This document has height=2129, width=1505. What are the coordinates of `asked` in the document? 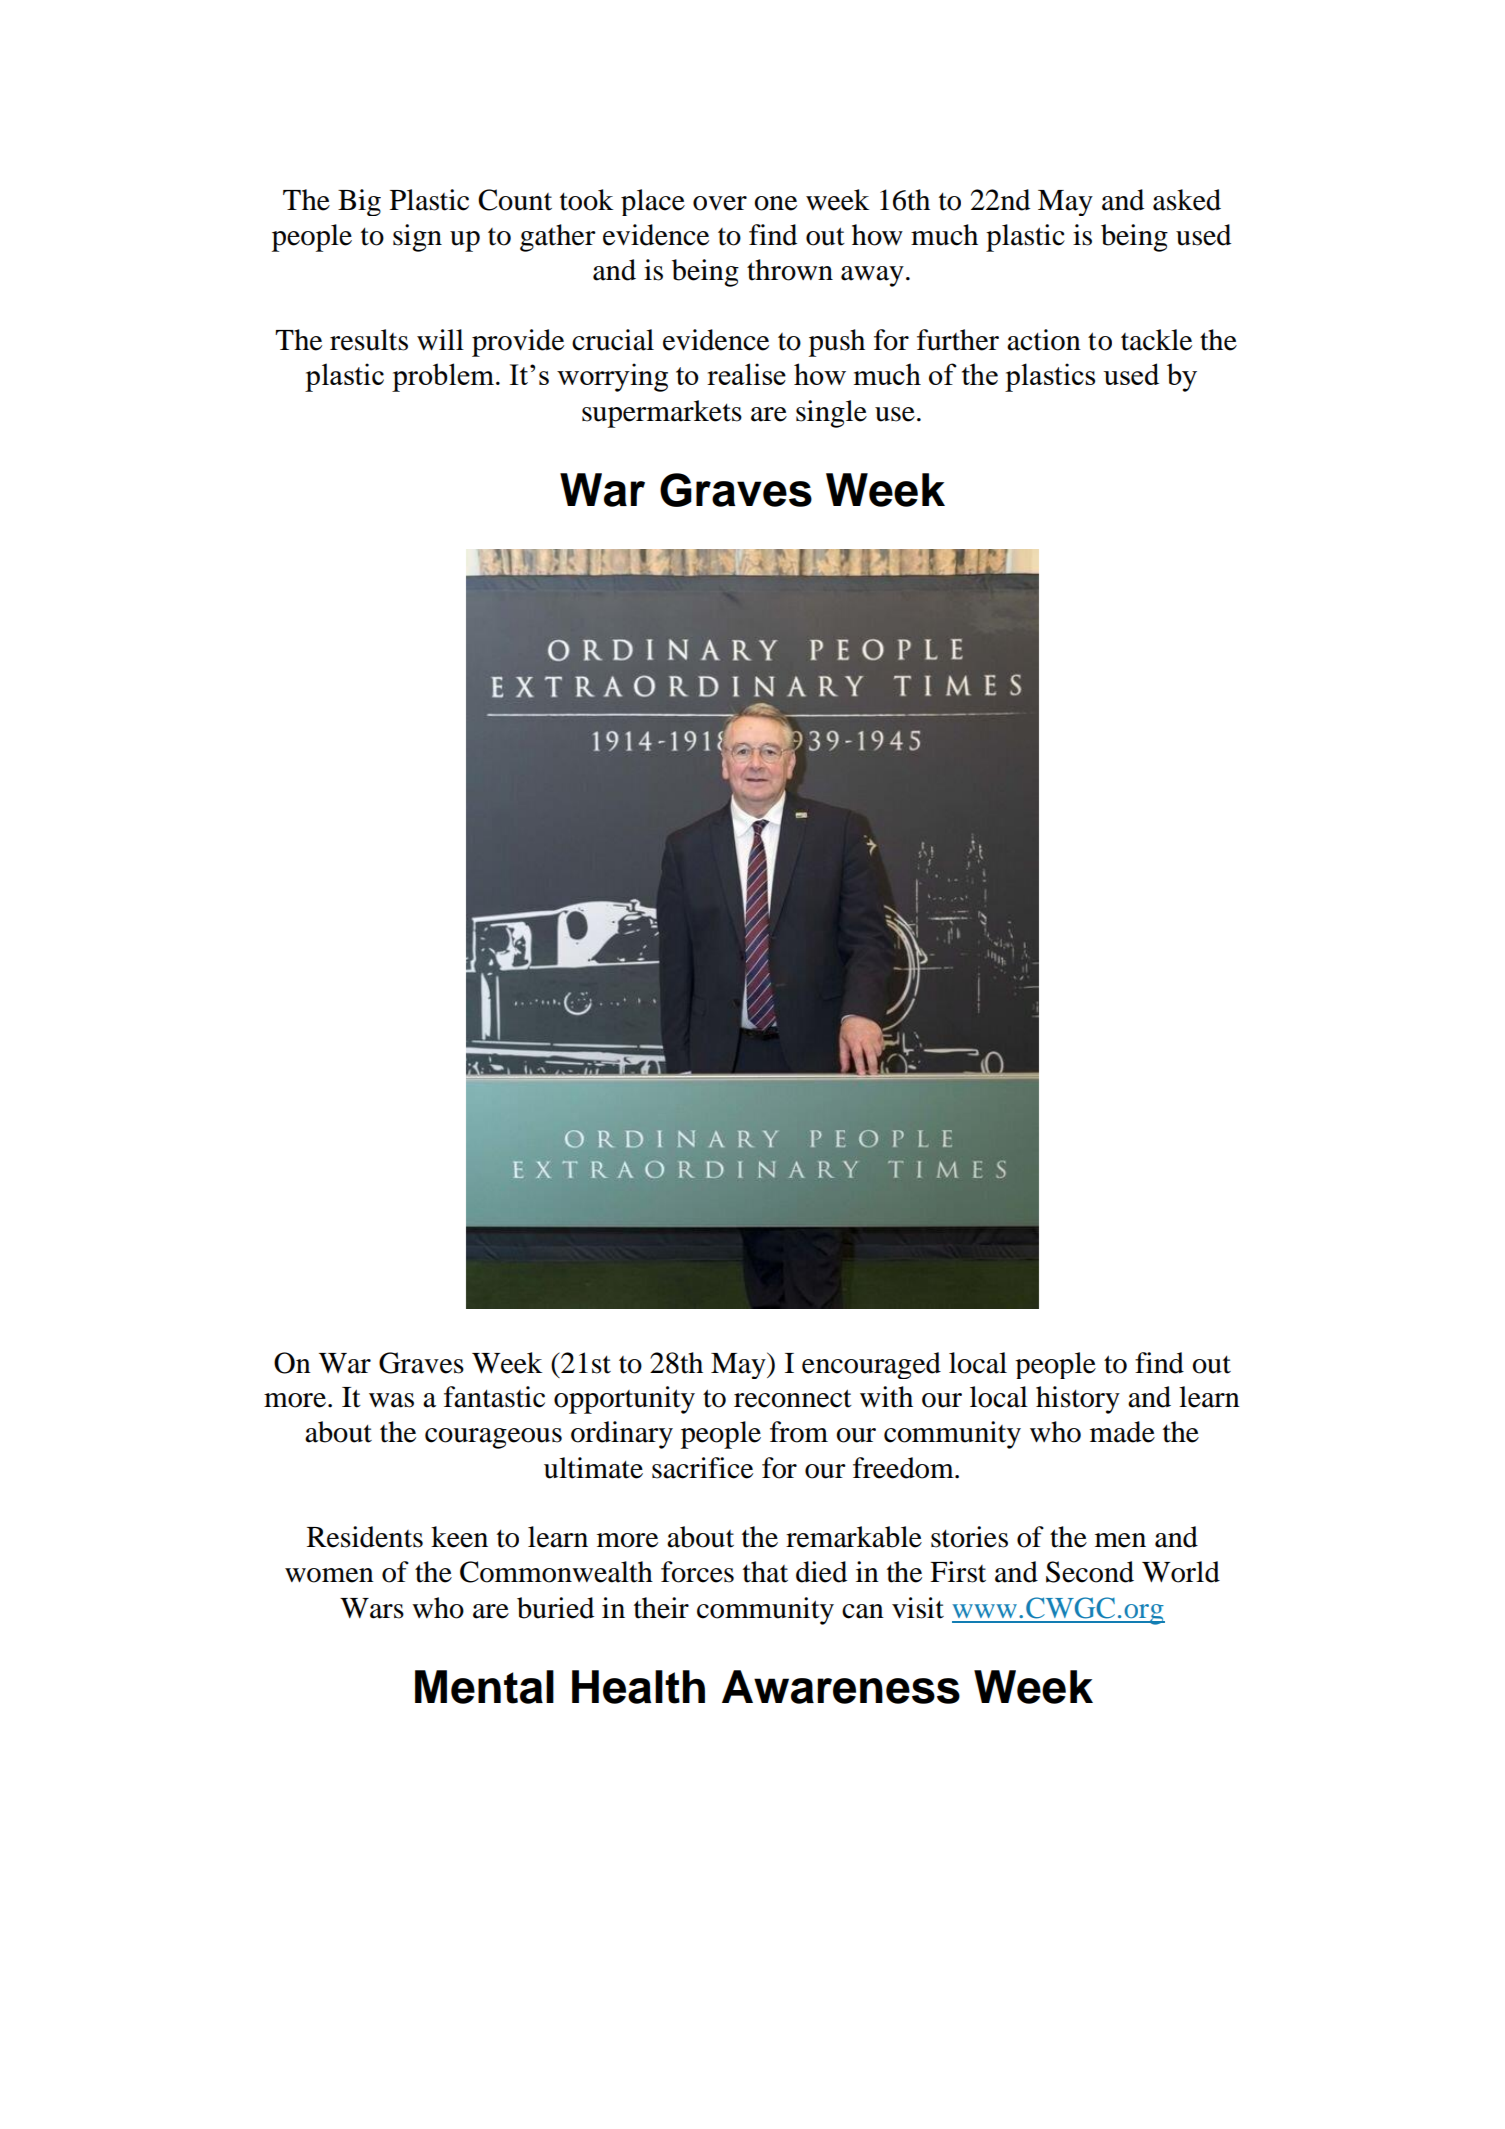 It's located at (1187, 200).
